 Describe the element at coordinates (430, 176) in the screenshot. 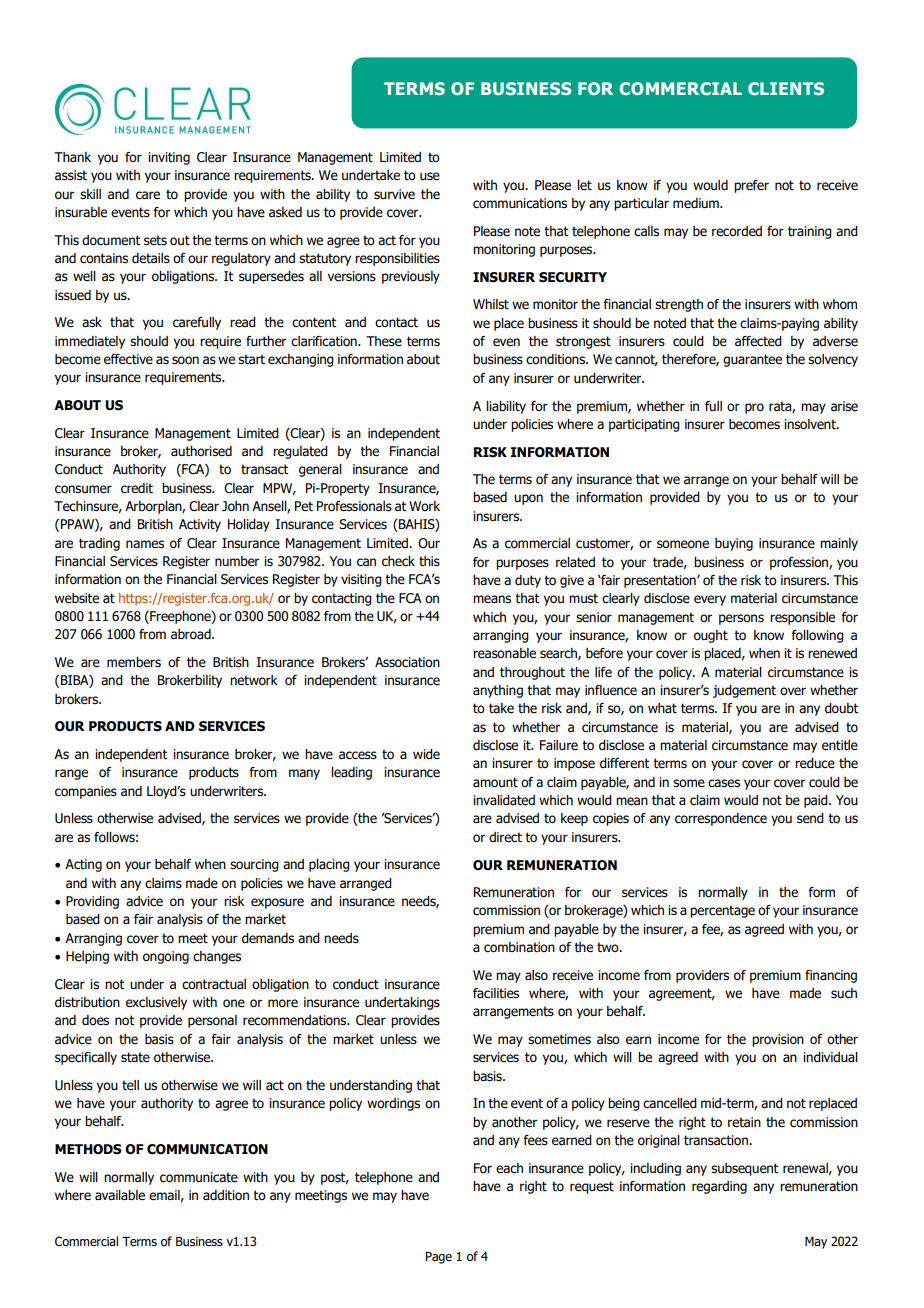

I see `use` at that location.
